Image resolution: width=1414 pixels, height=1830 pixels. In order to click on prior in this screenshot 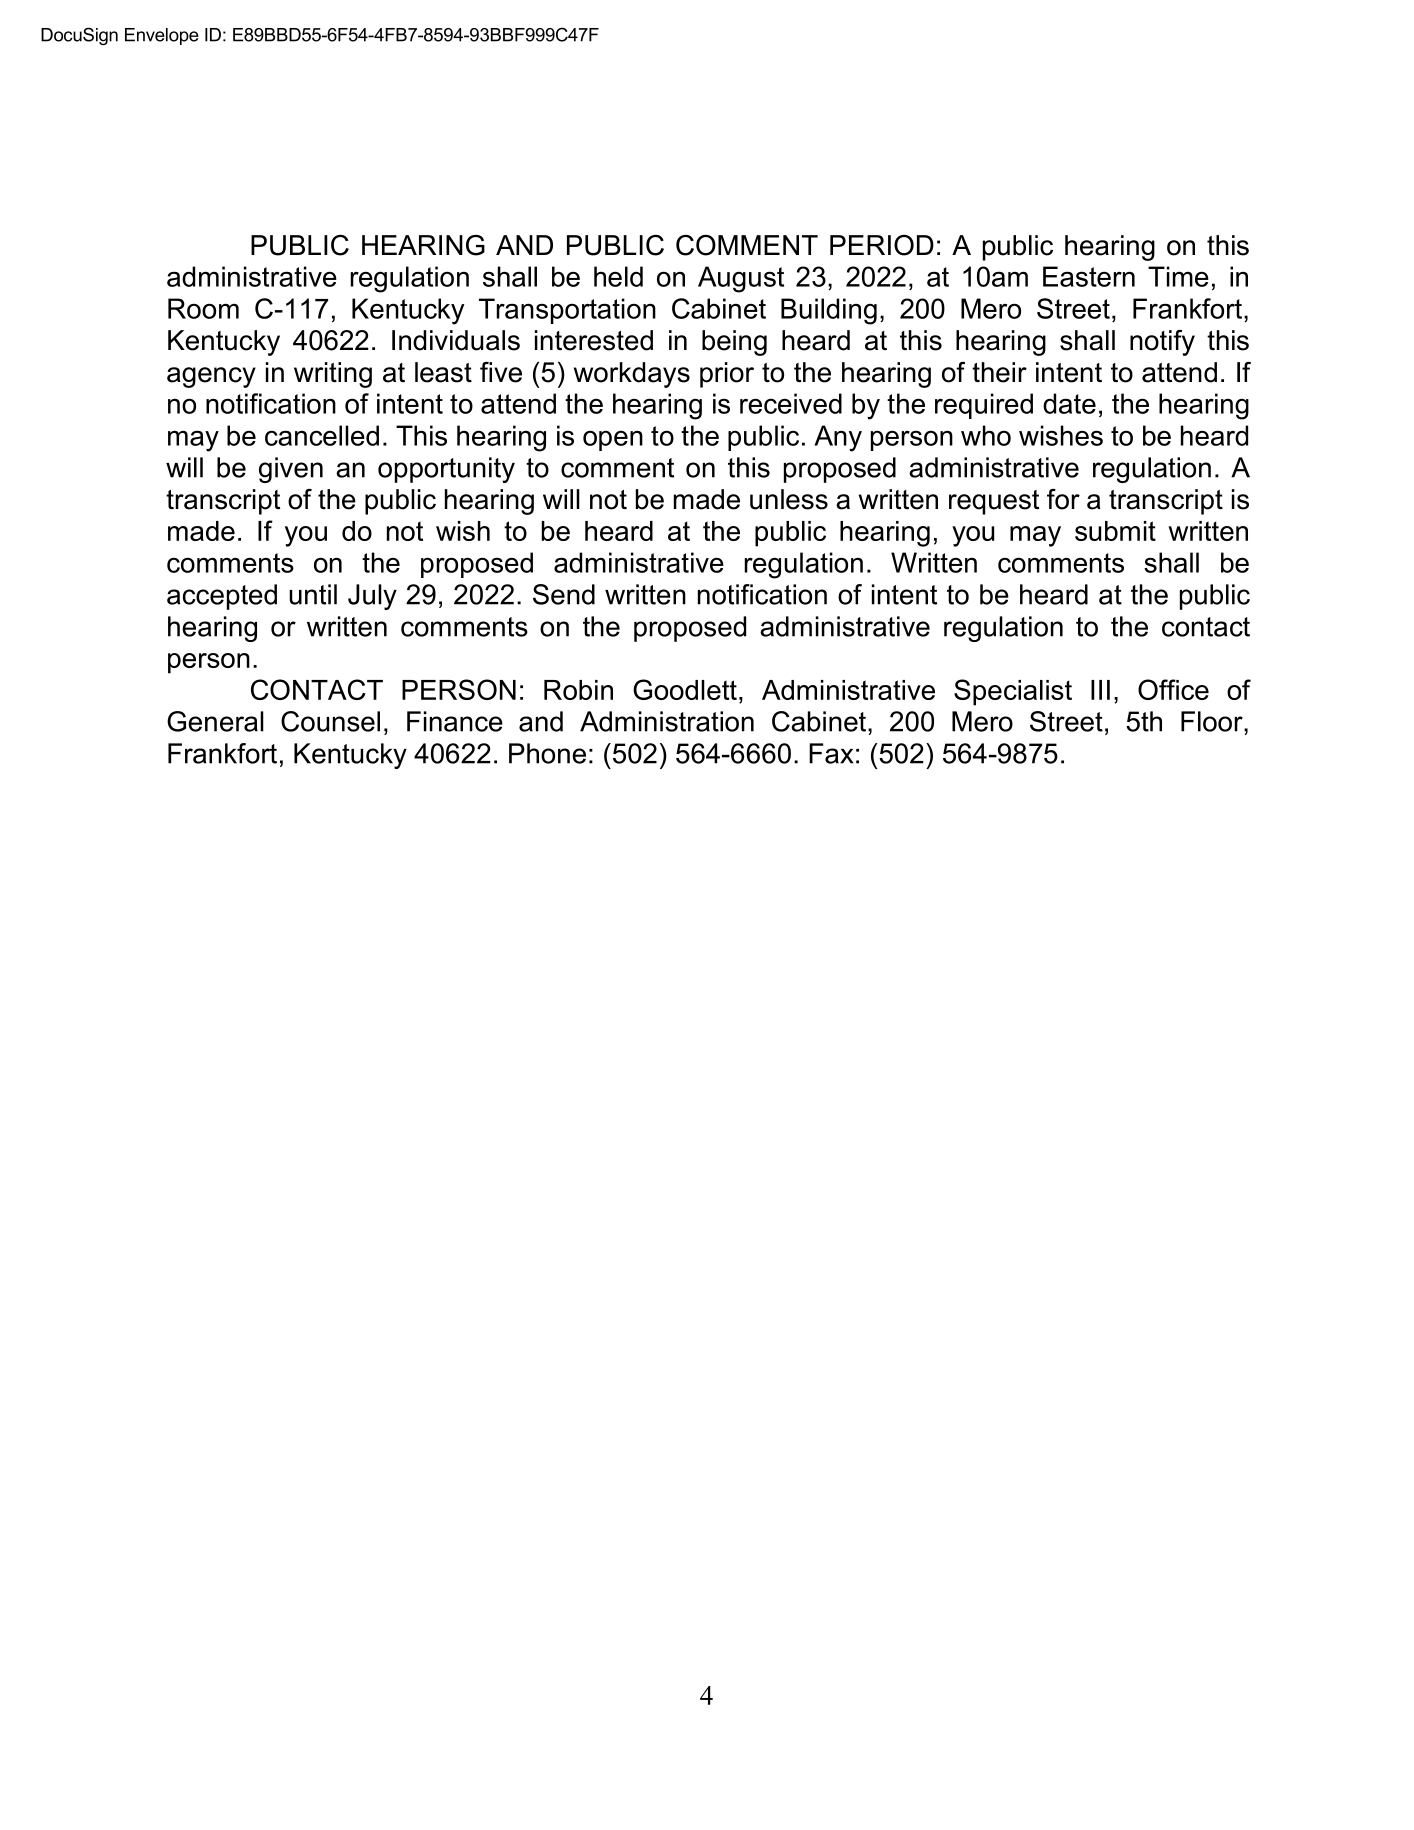, I will do `click(727, 375)`.
